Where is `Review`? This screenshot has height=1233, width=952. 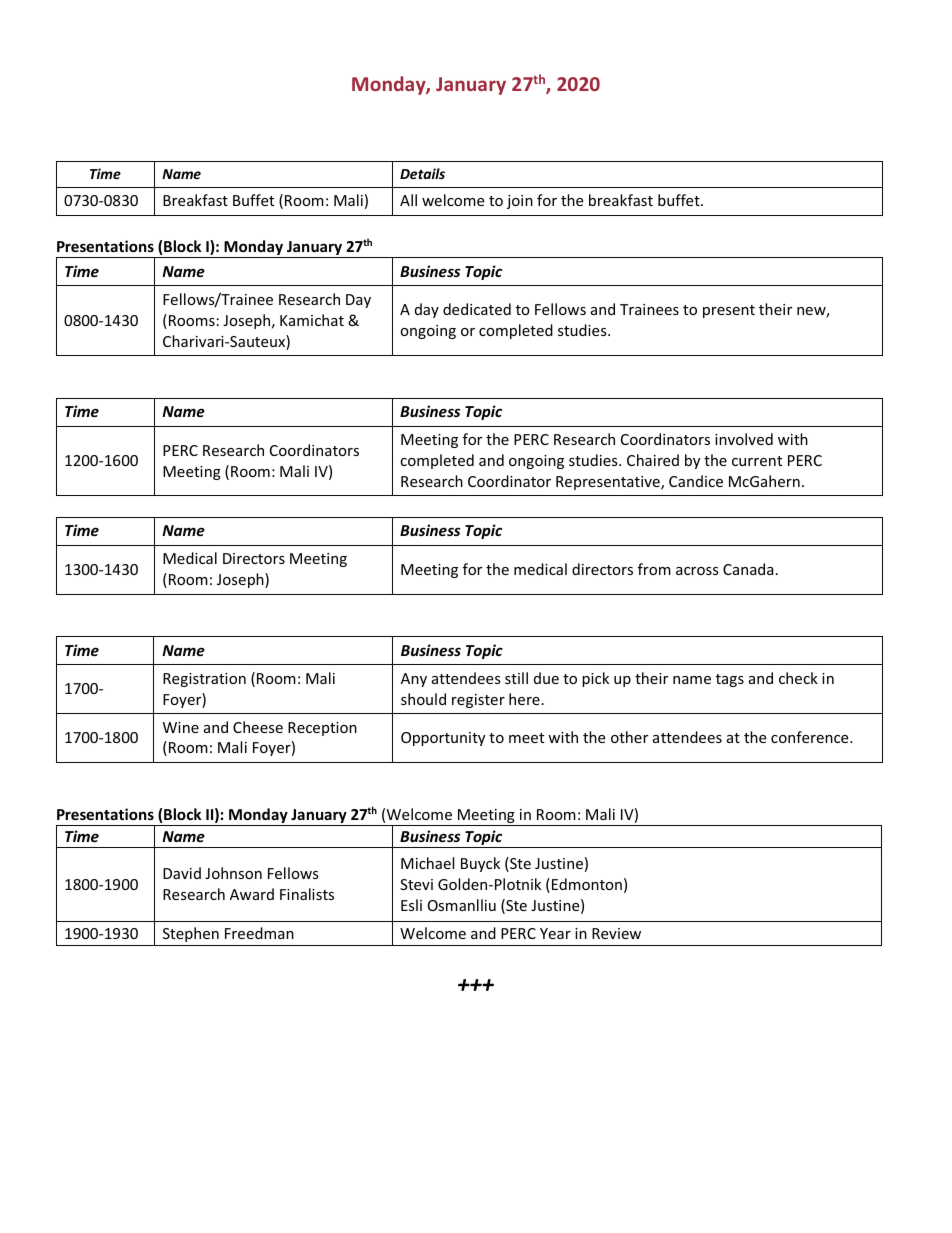 Review is located at coordinates (616, 933).
